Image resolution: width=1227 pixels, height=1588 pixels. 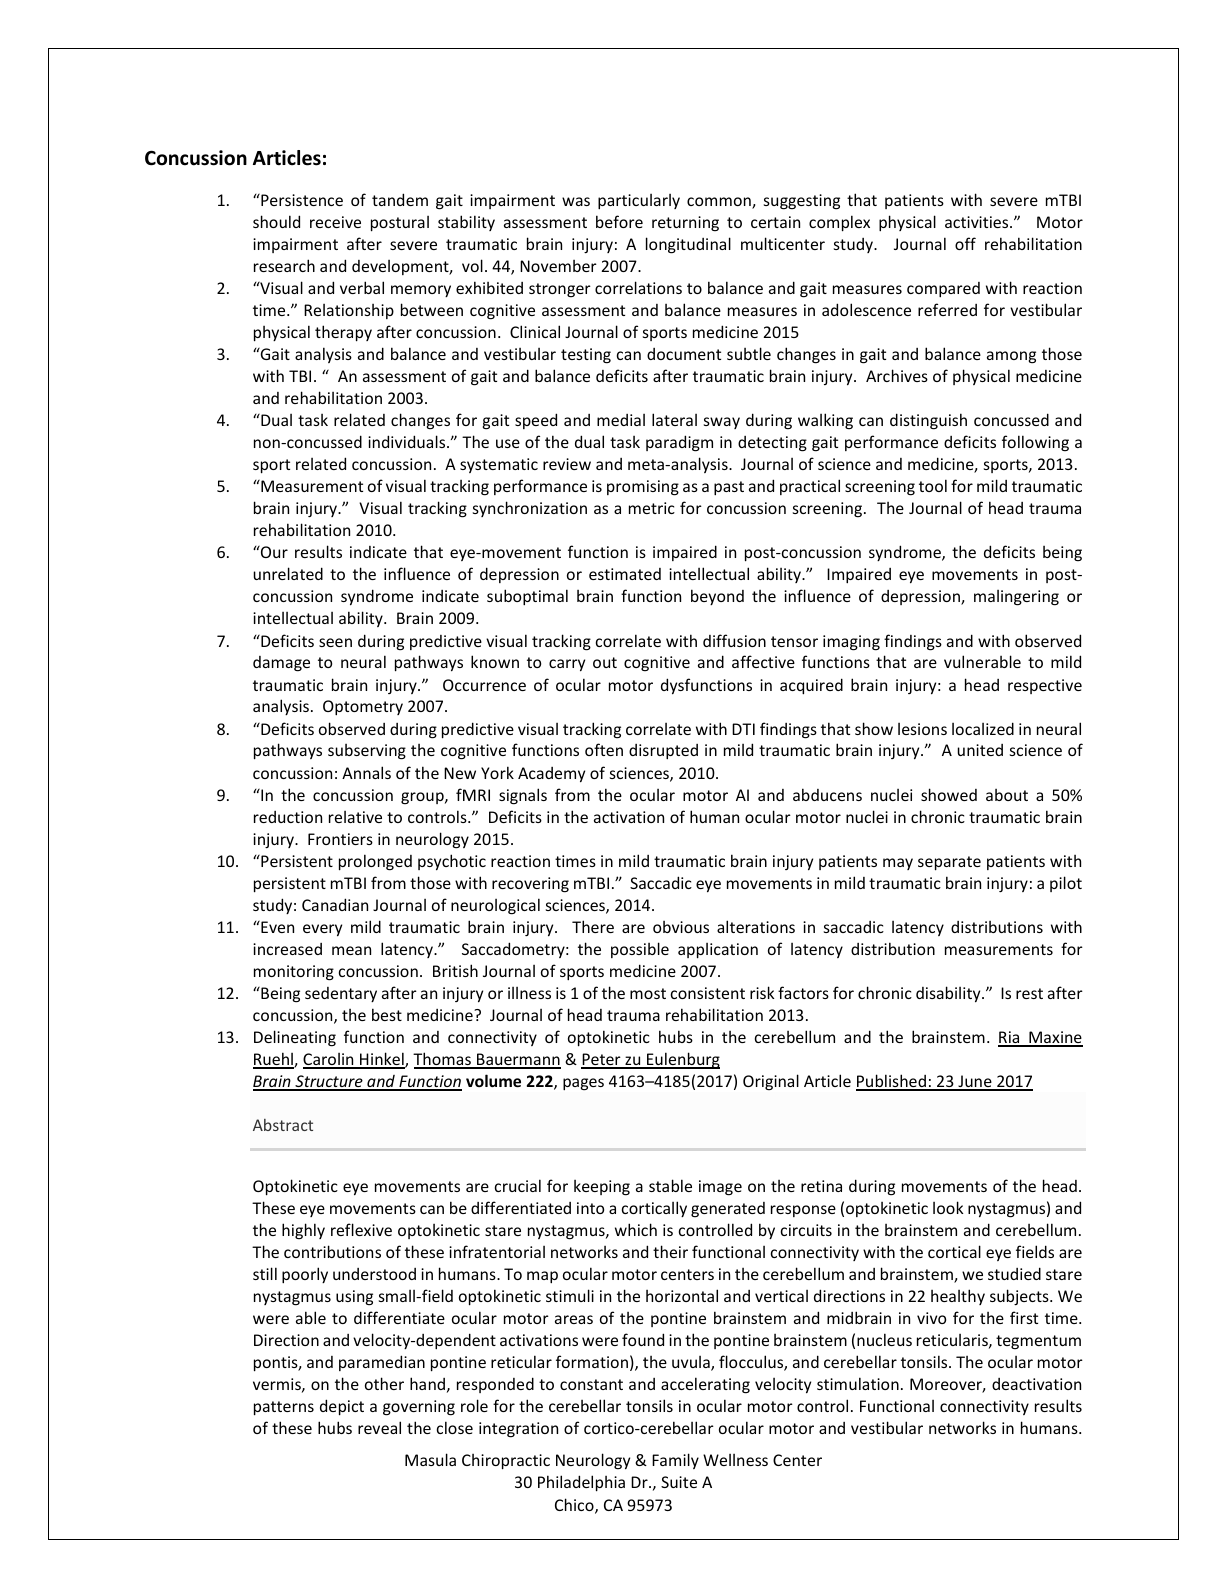 I want to click on off, so click(x=965, y=243).
